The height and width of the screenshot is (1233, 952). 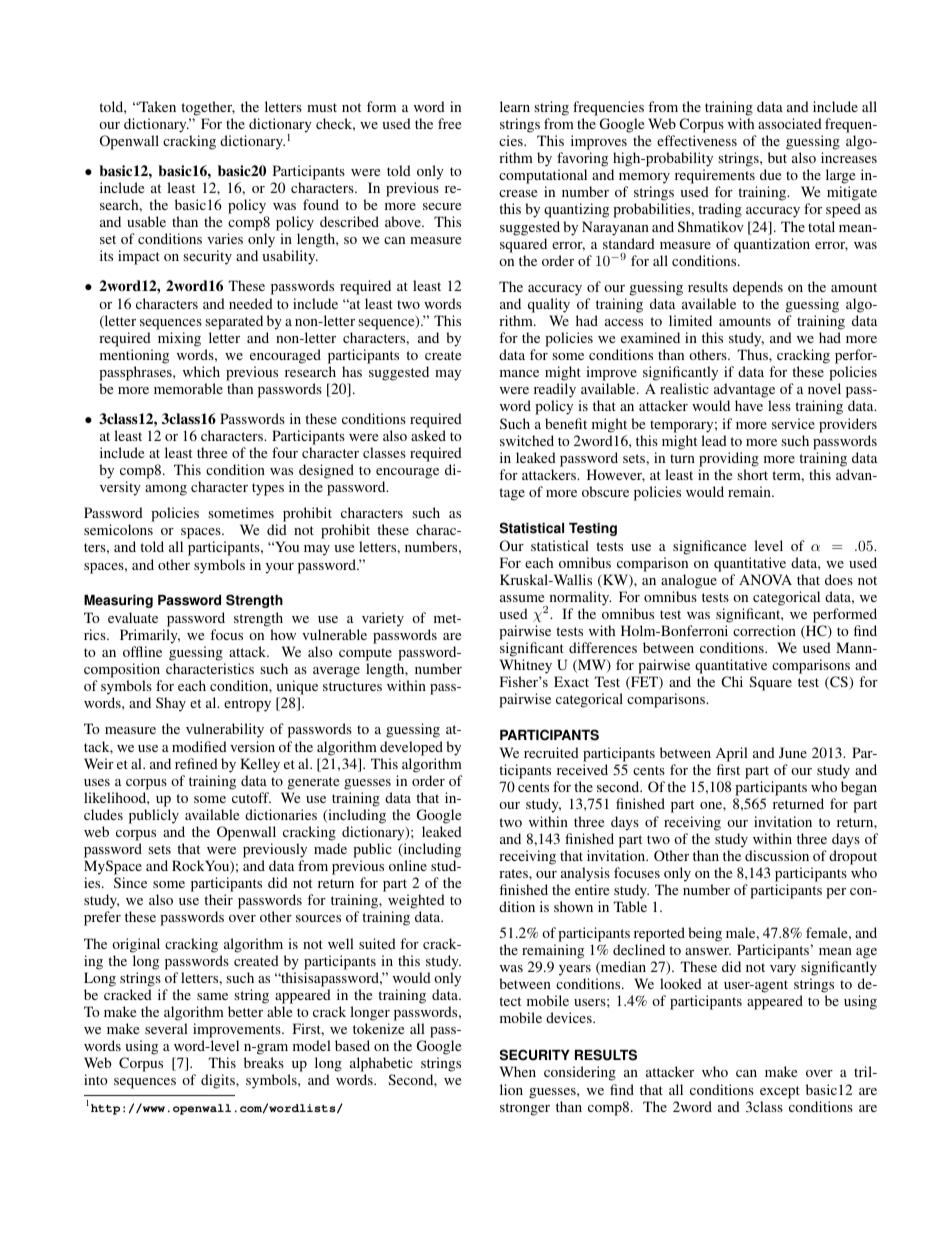 What do you see at coordinates (793, 752) in the screenshot?
I see `June` at bounding box center [793, 752].
